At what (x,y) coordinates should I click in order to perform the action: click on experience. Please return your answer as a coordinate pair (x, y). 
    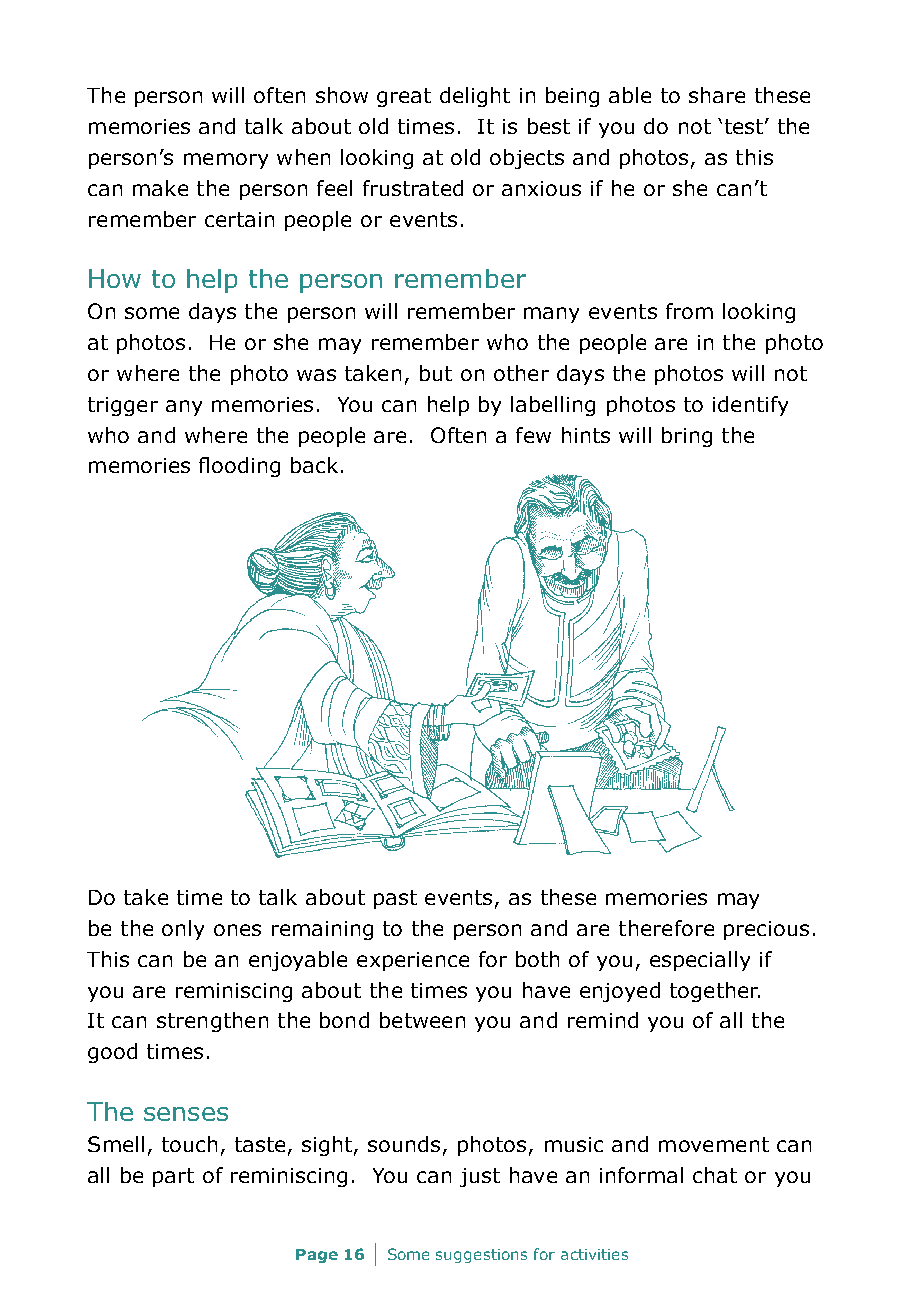
    Looking at the image, I should click on (413, 961).
